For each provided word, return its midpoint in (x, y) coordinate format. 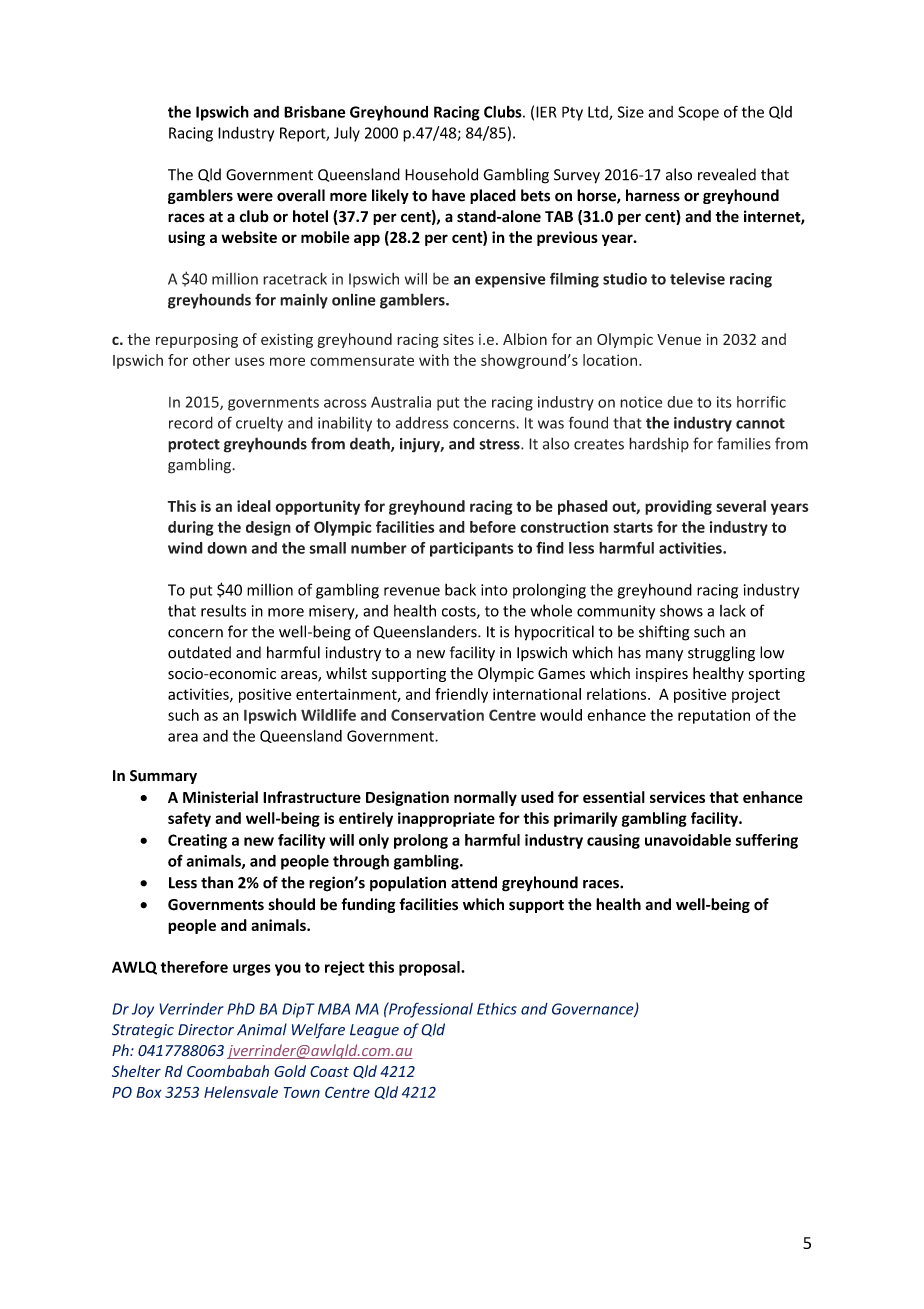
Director (206, 1030)
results (223, 610)
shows (681, 610)
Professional (430, 1010)
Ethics (497, 1009)
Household (441, 174)
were (255, 197)
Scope (698, 113)
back (460, 589)
